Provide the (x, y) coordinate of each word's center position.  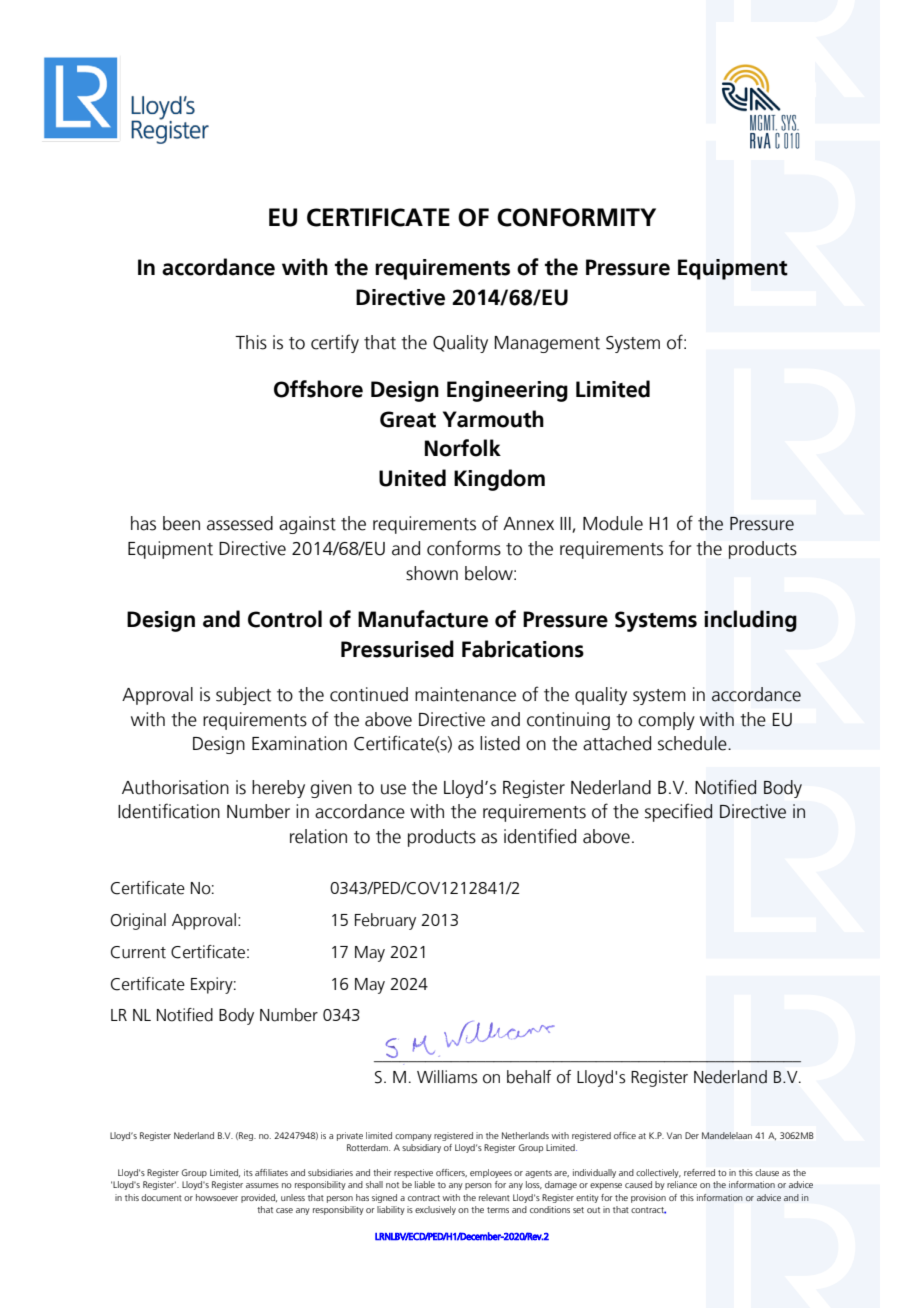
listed (500, 743)
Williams (447, 1077)
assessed (240, 523)
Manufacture (423, 619)
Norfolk (463, 448)
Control (285, 619)
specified (678, 812)
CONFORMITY (576, 217)
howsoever (217, 1197)
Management (547, 344)
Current (138, 952)
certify (335, 343)
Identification (169, 811)
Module (613, 523)
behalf (529, 1077)
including (751, 621)
